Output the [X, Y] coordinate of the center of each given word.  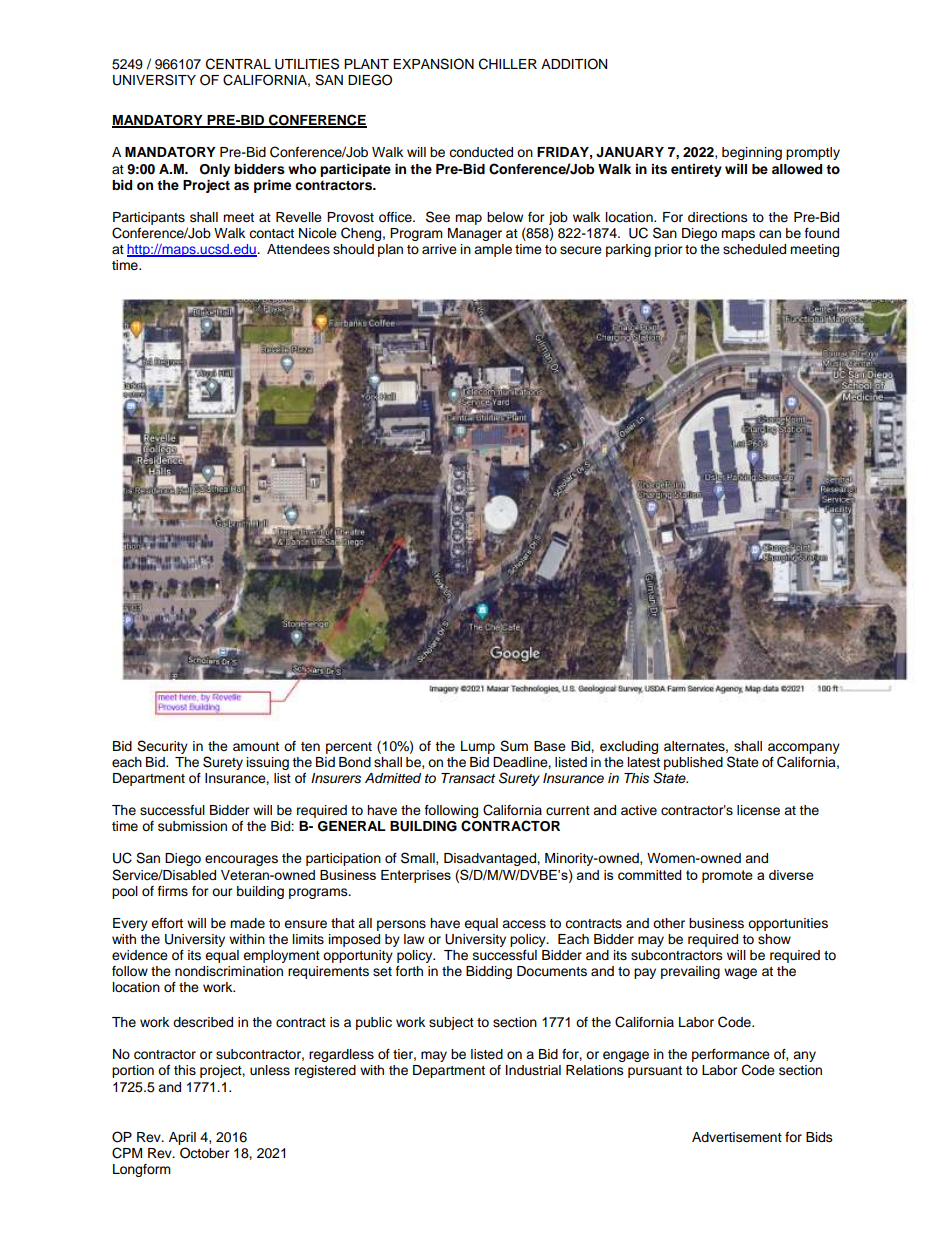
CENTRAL [238, 64]
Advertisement [737, 1137]
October [205, 1153]
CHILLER [508, 64]
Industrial [533, 1070]
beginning [752, 153]
